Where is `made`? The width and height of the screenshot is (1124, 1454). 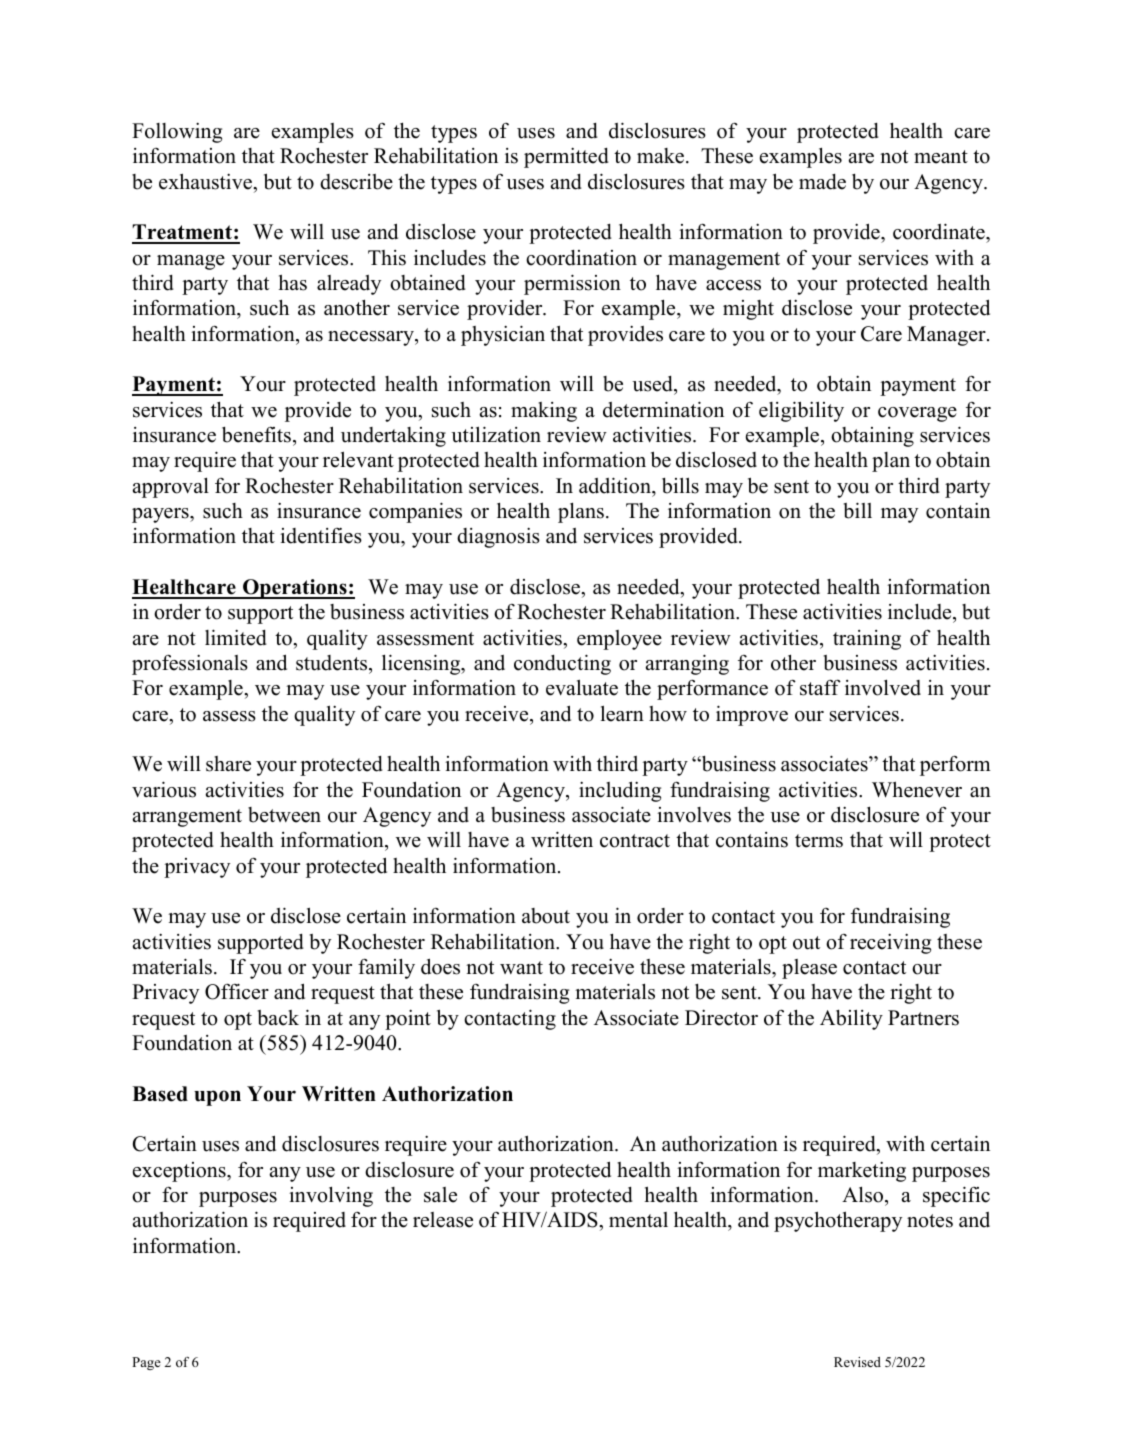 made is located at coordinates (822, 182).
